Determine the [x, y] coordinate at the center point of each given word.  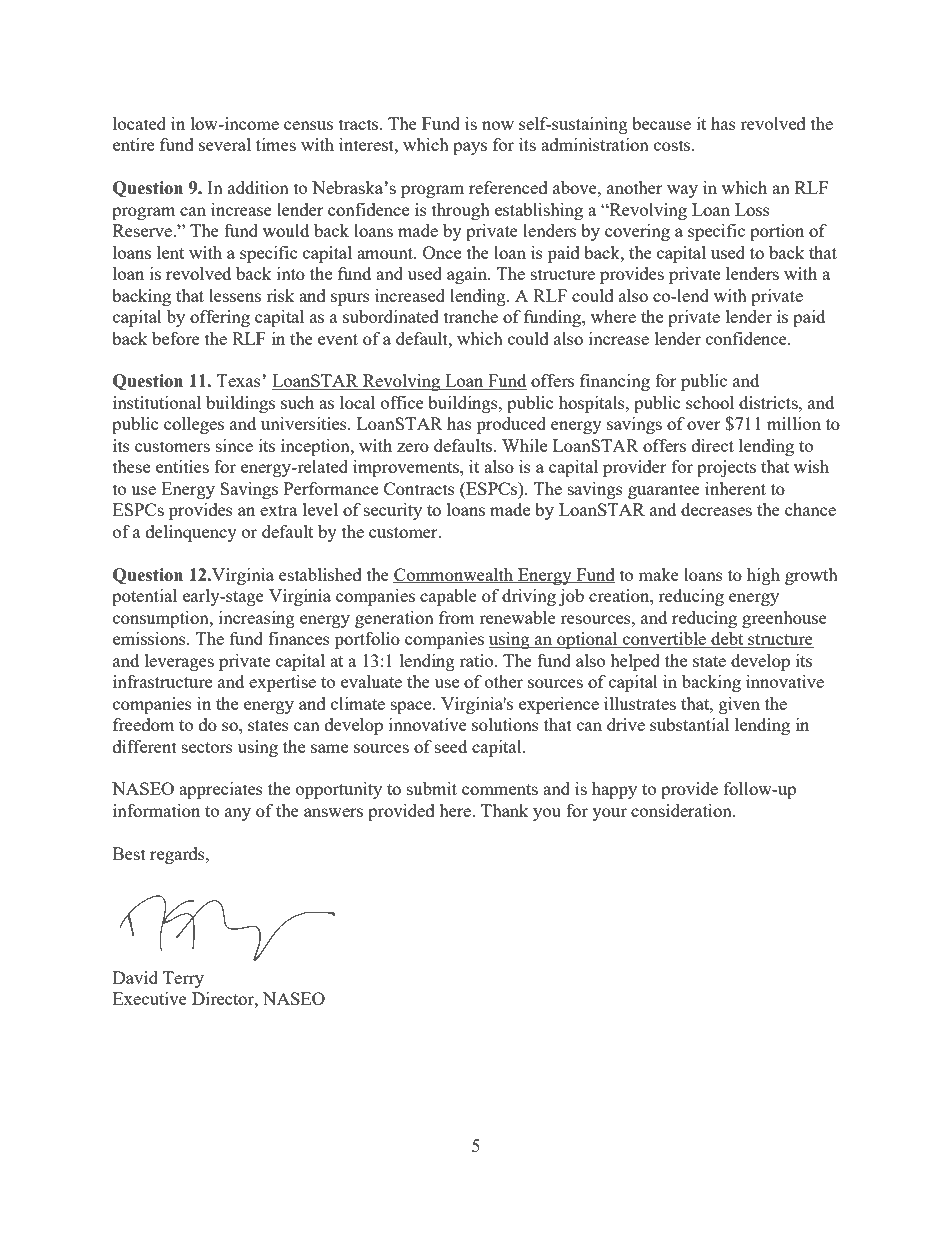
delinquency [191, 533]
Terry [183, 979]
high [763, 576]
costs [673, 145]
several [225, 144]
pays [470, 148]
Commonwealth [454, 575]
